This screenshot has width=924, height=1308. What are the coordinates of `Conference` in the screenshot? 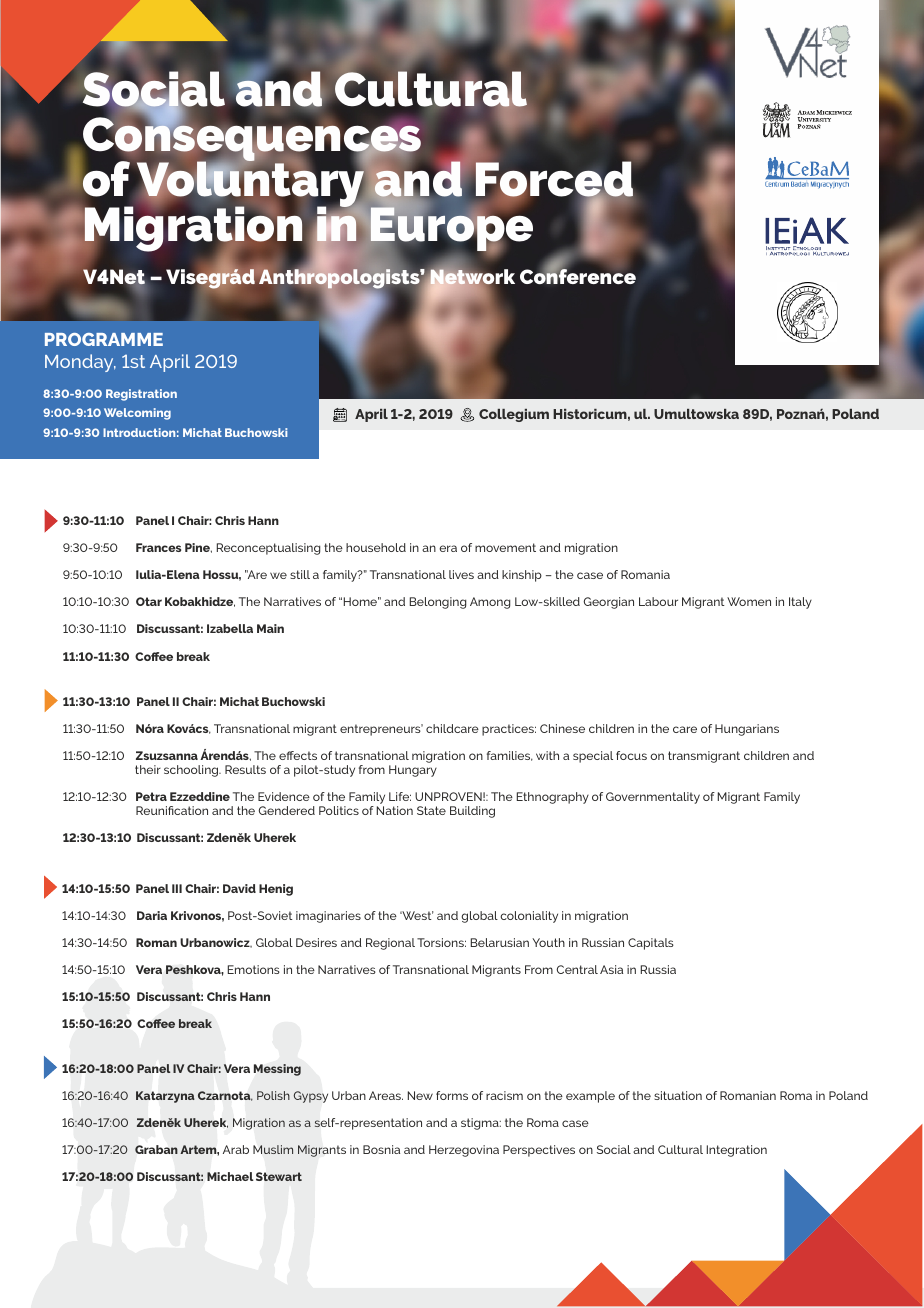 It's located at (578, 275).
